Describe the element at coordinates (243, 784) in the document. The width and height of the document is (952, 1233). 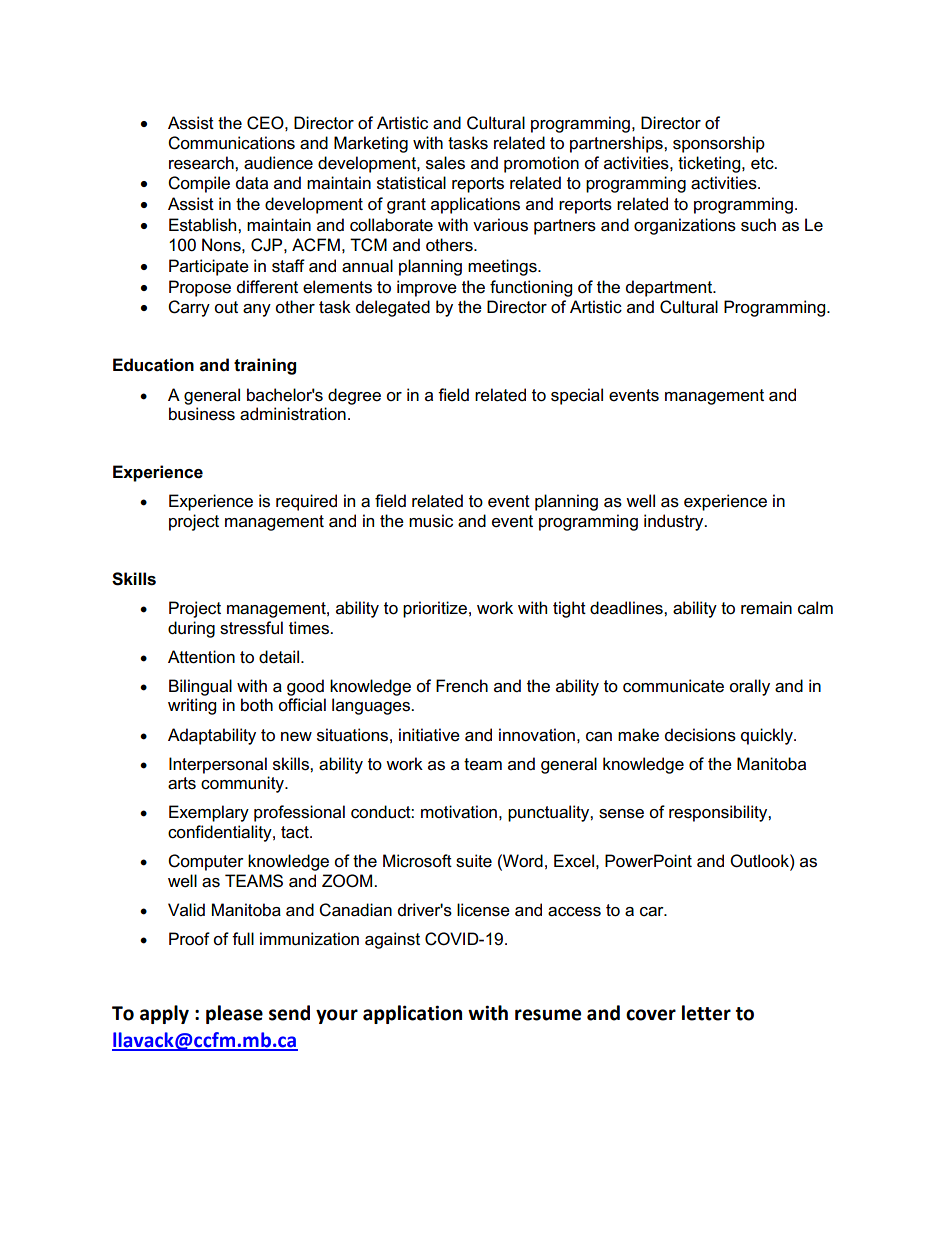
I see `community` at that location.
